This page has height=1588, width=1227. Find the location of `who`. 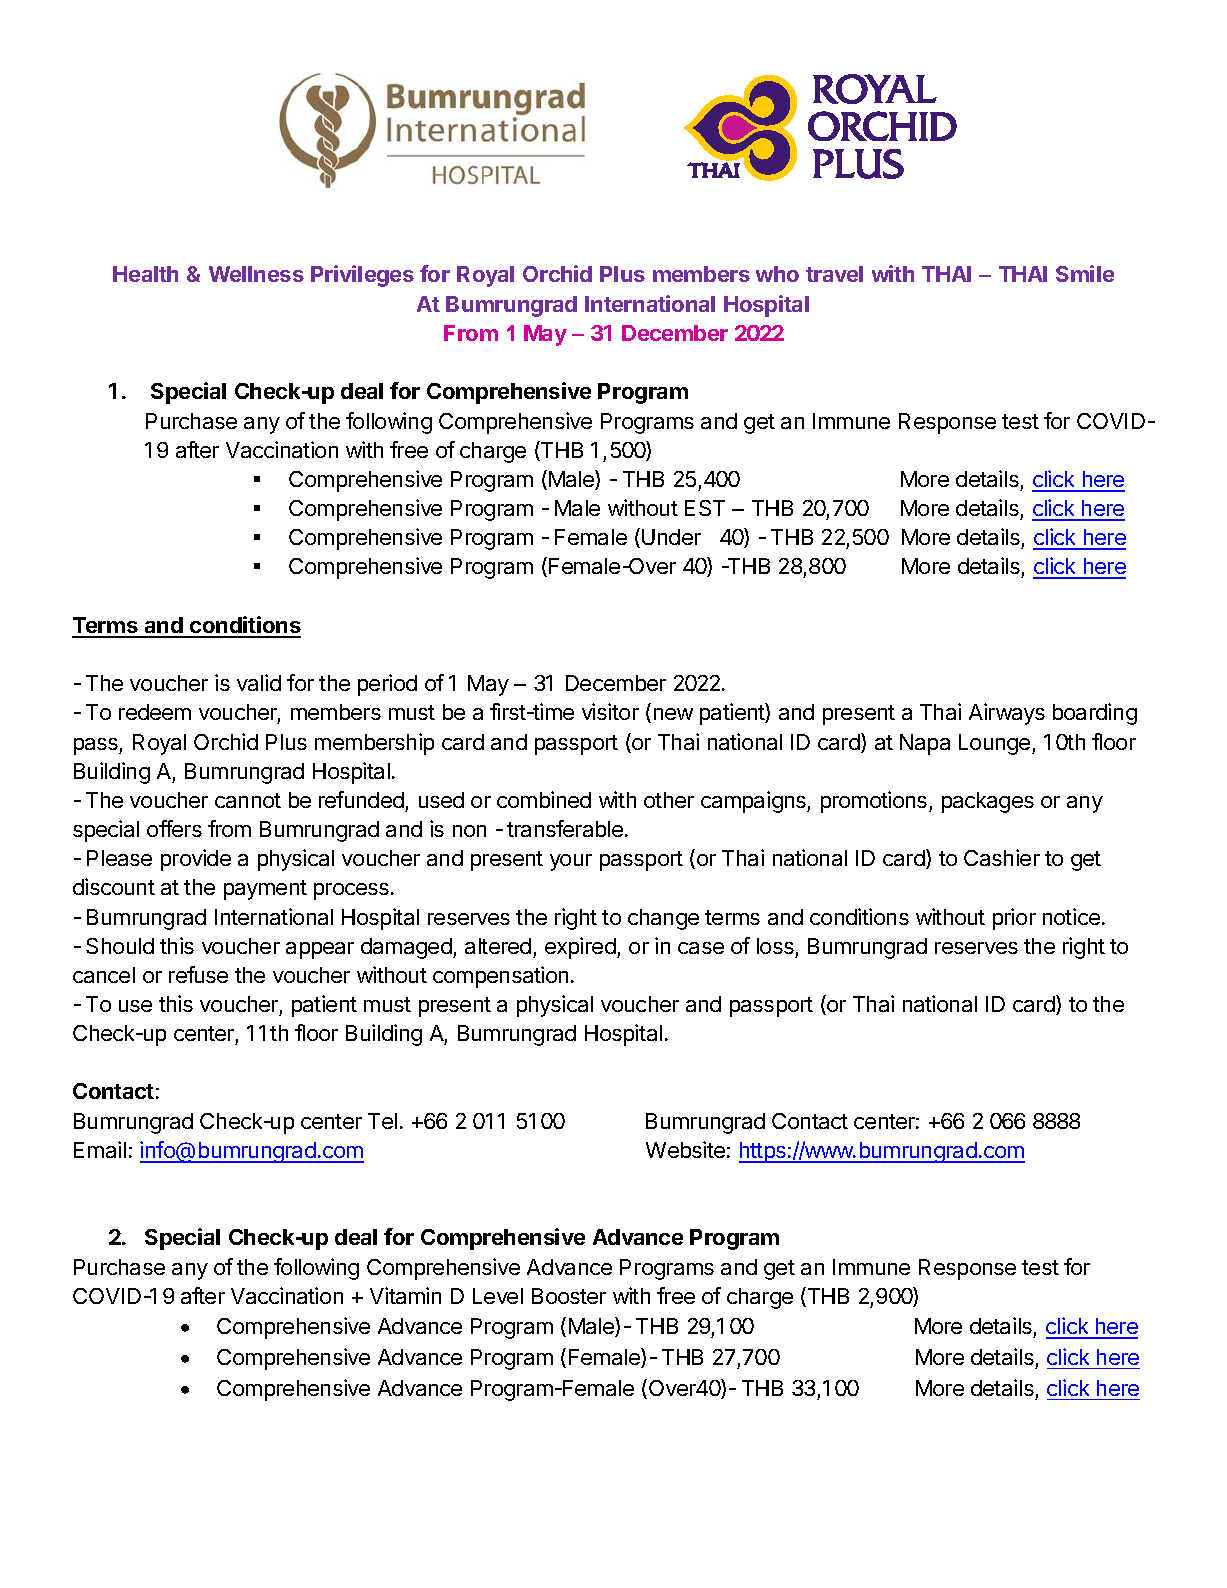

who is located at coordinates (777, 274).
